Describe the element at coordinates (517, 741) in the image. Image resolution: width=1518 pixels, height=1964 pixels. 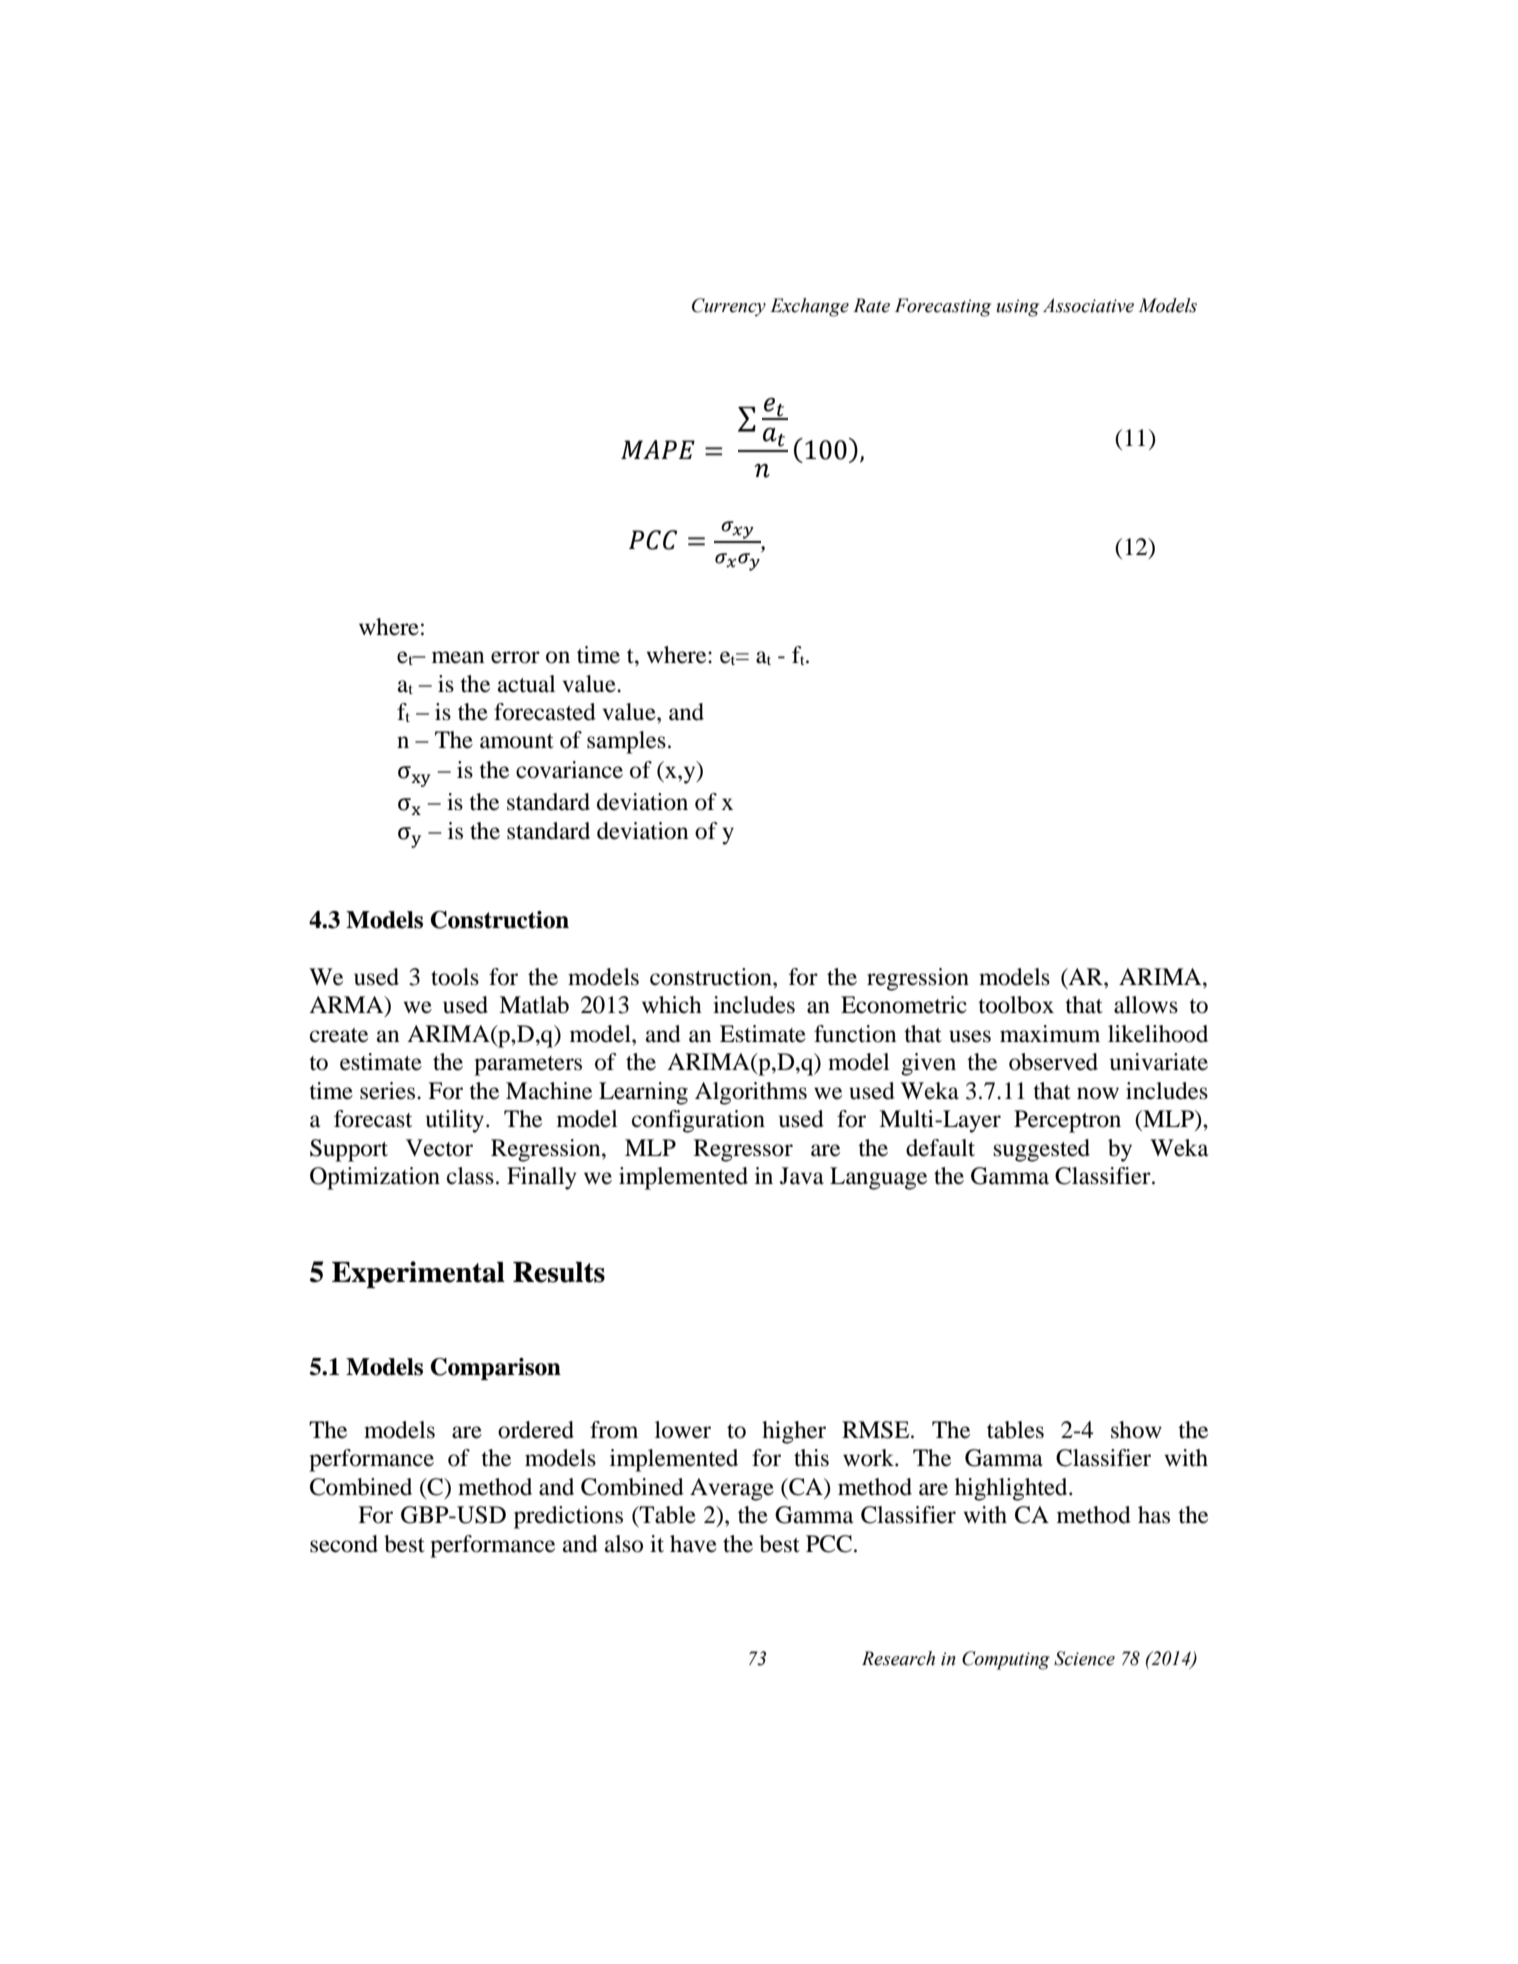
I see `amount` at that location.
